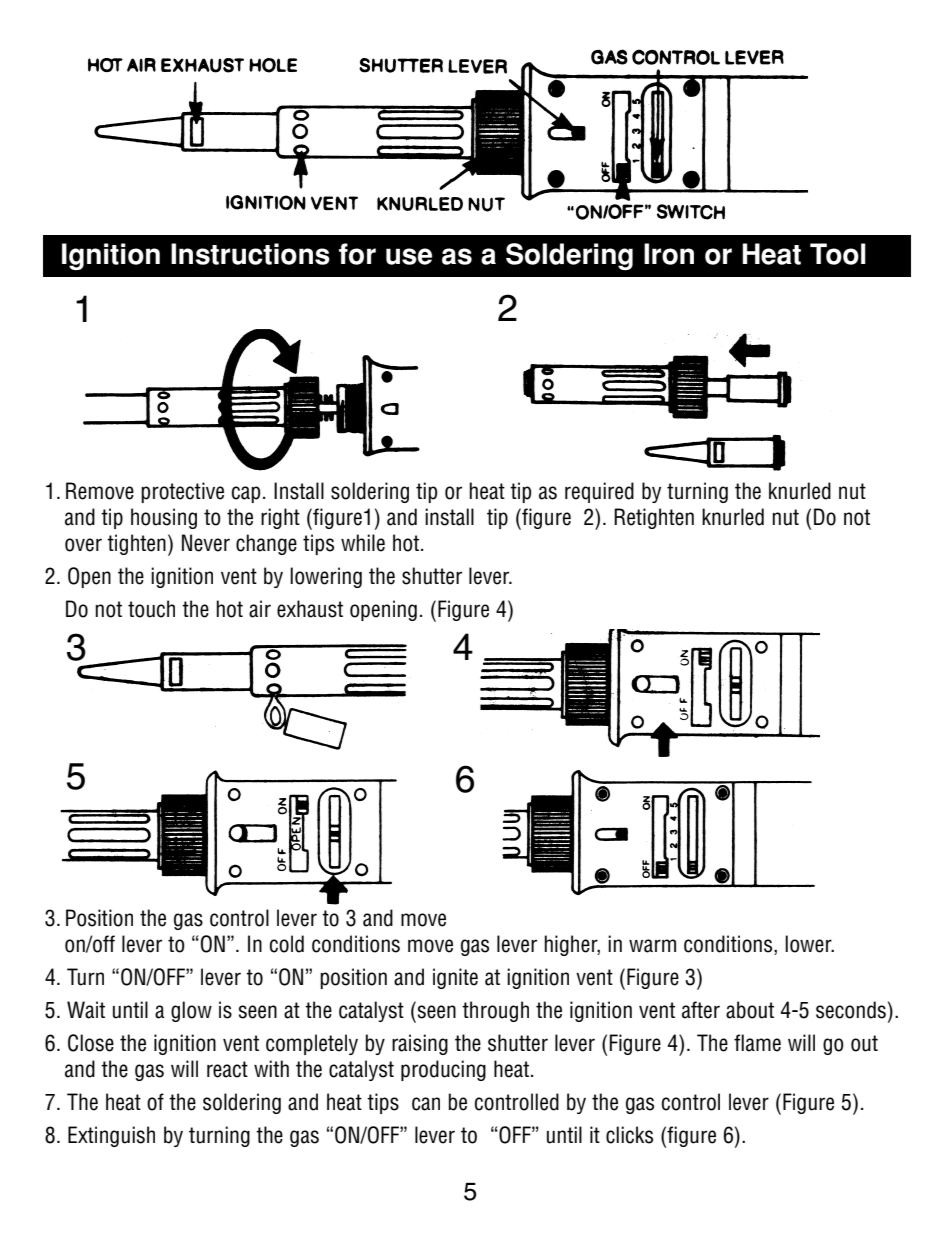  I want to click on warm, so click(652, 946).
